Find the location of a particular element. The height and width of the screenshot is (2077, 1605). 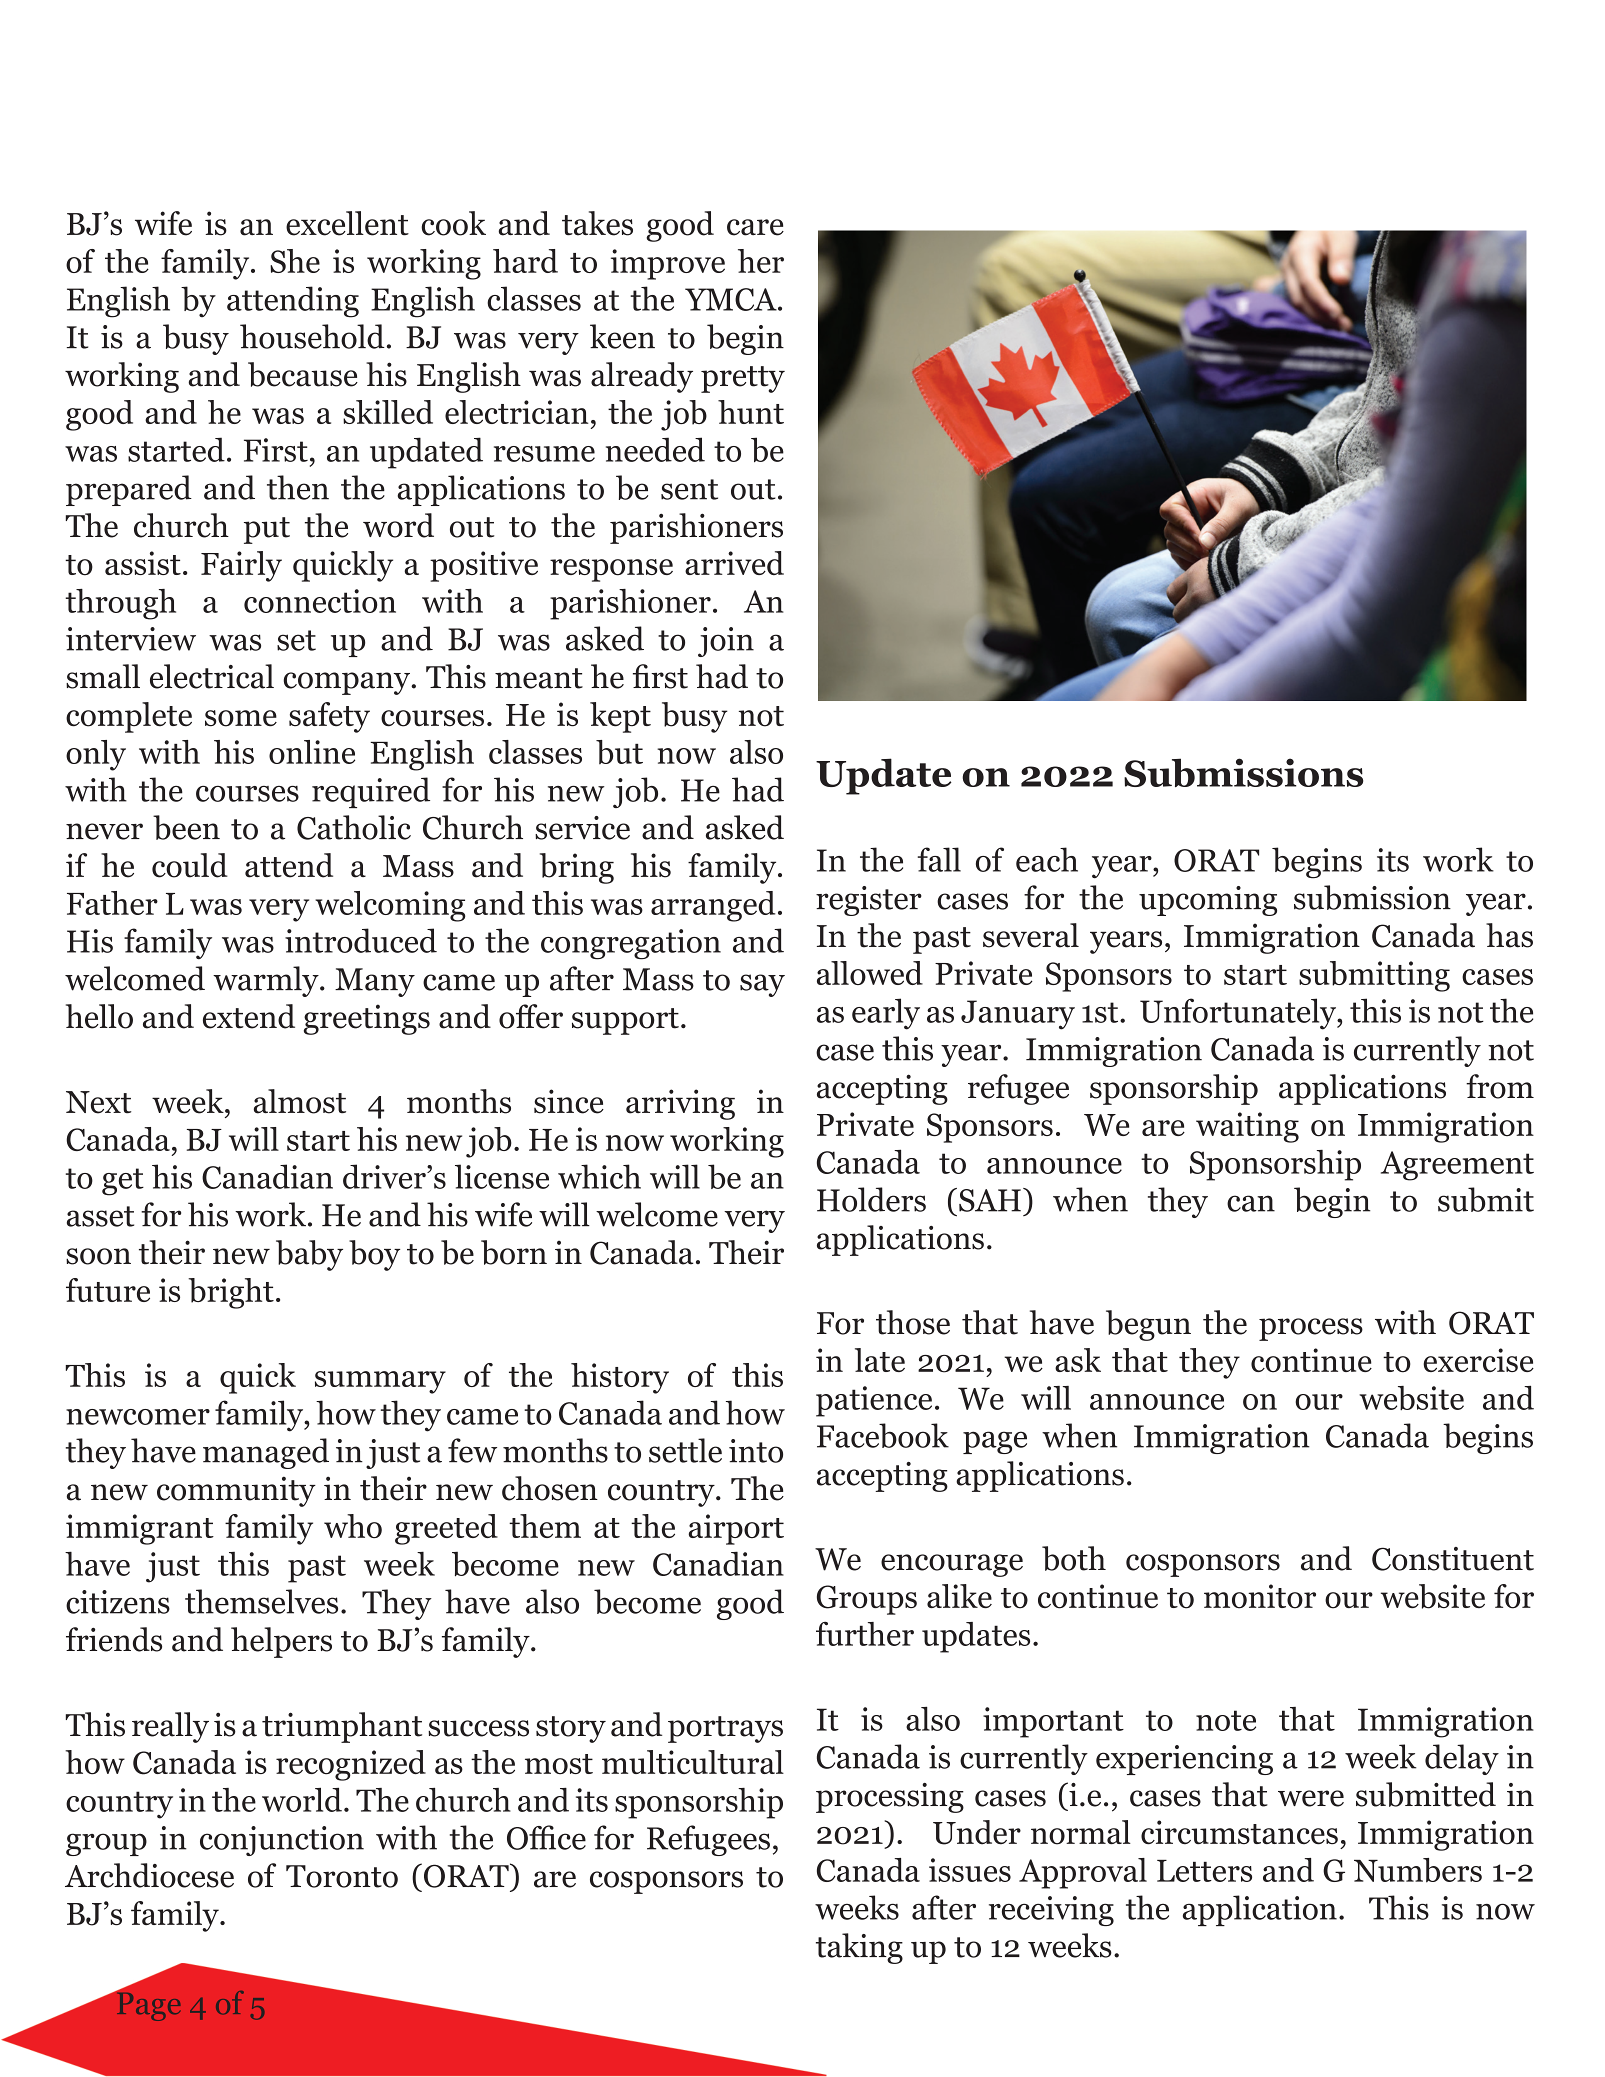

care is located at coordinates (755, 227).
